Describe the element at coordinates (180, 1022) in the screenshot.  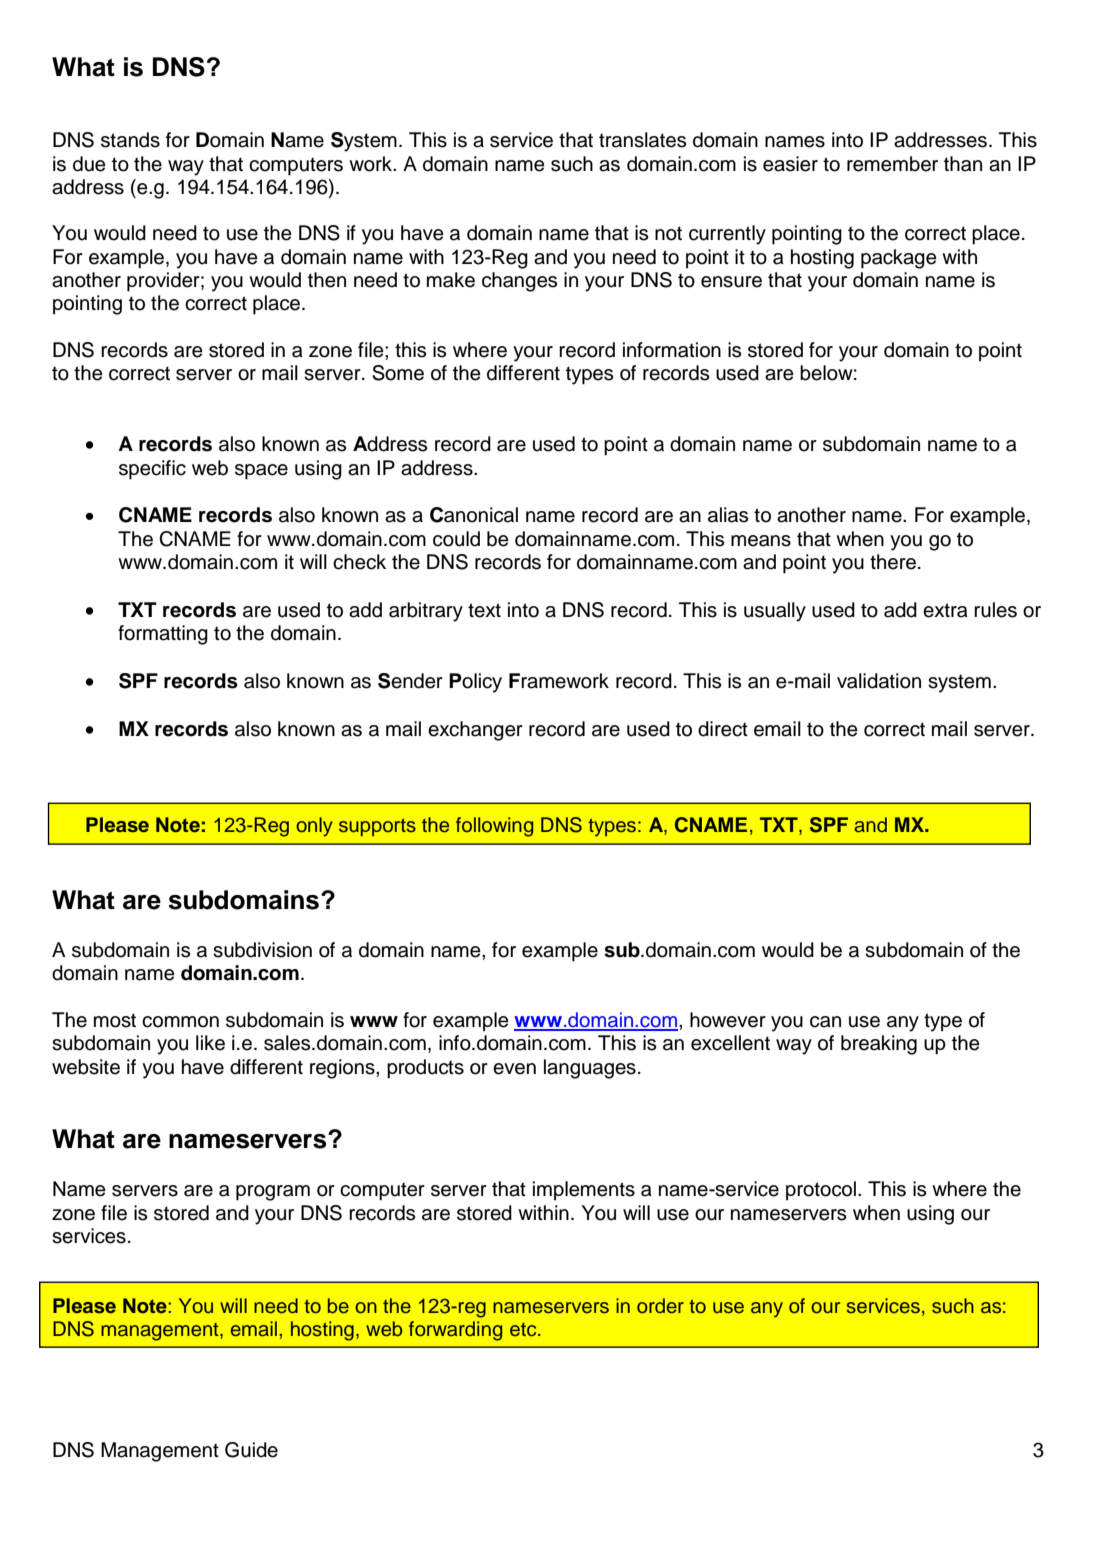
I see `common` at that location.
